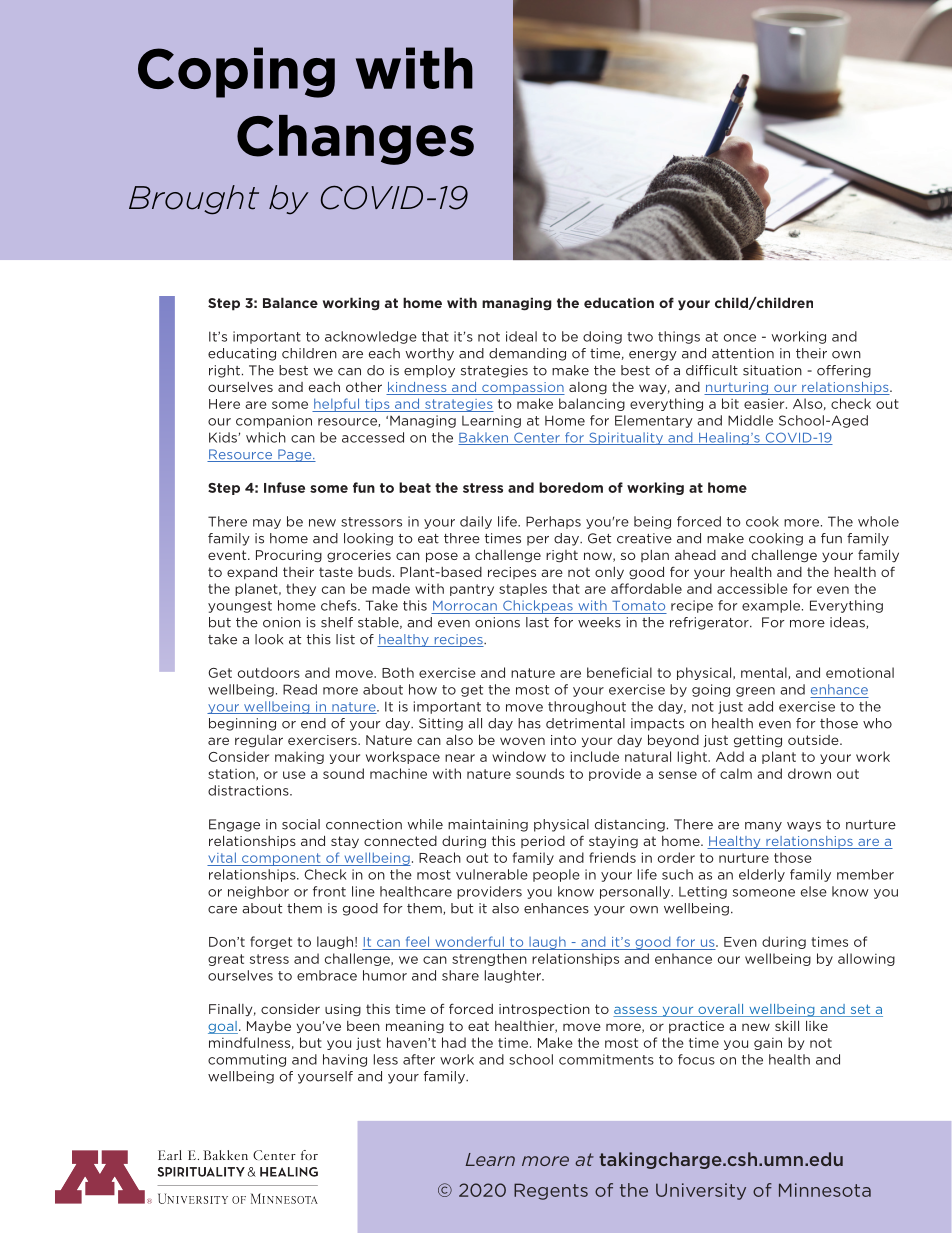 This screenshot has width=952, height=1233. What do you see at coordinates (355, 140) in the screenshot?
I see `Changes` at bounding box center [355, 140].
